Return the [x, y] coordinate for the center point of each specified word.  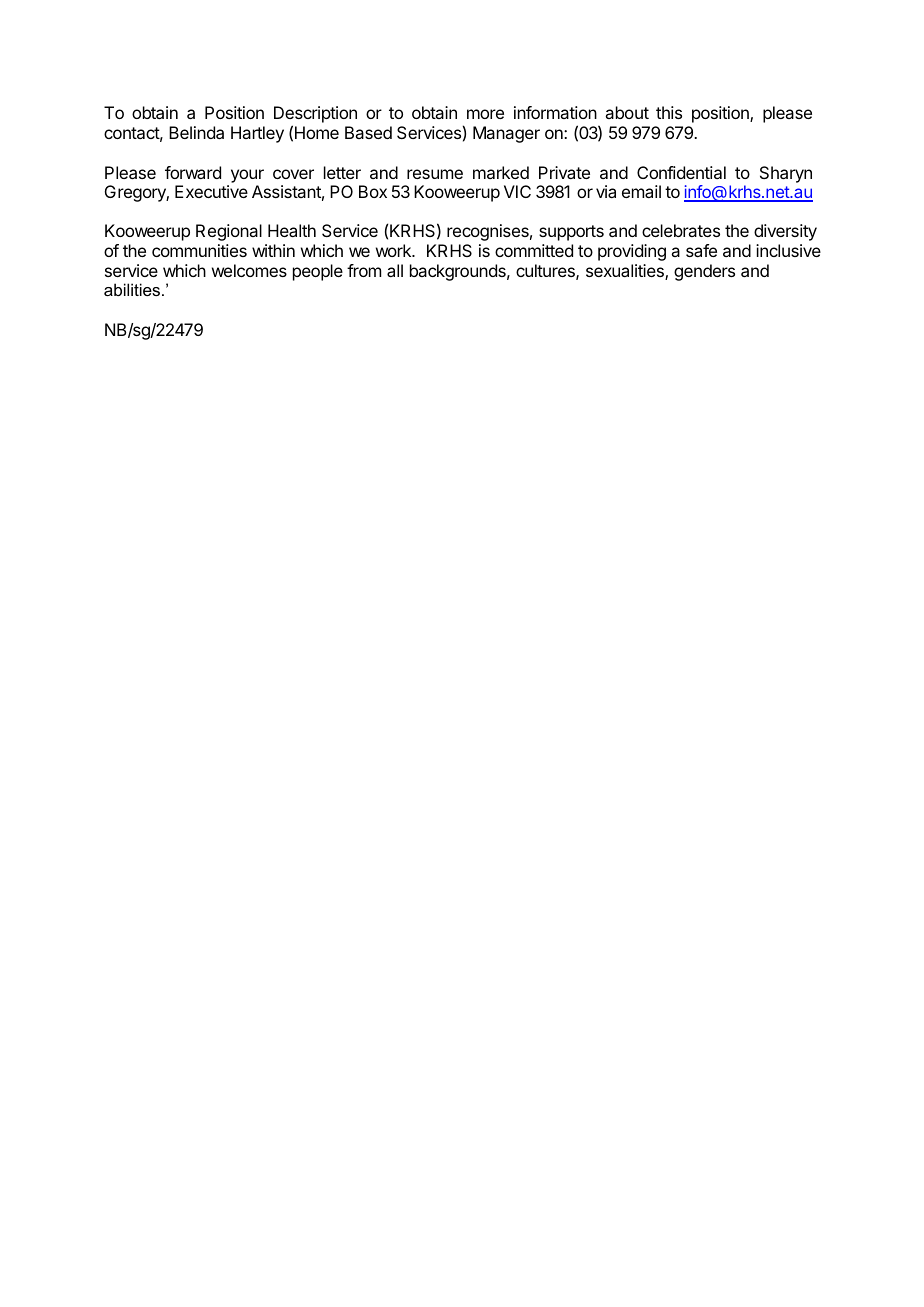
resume [435, 174]
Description [315, 116]
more [485, 114]
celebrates [681, 230]
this [669, 112]
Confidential [681, 172]
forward [193, 172]
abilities [133, 289]
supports [571, 233]
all [395, 270]
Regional [229, 232]
